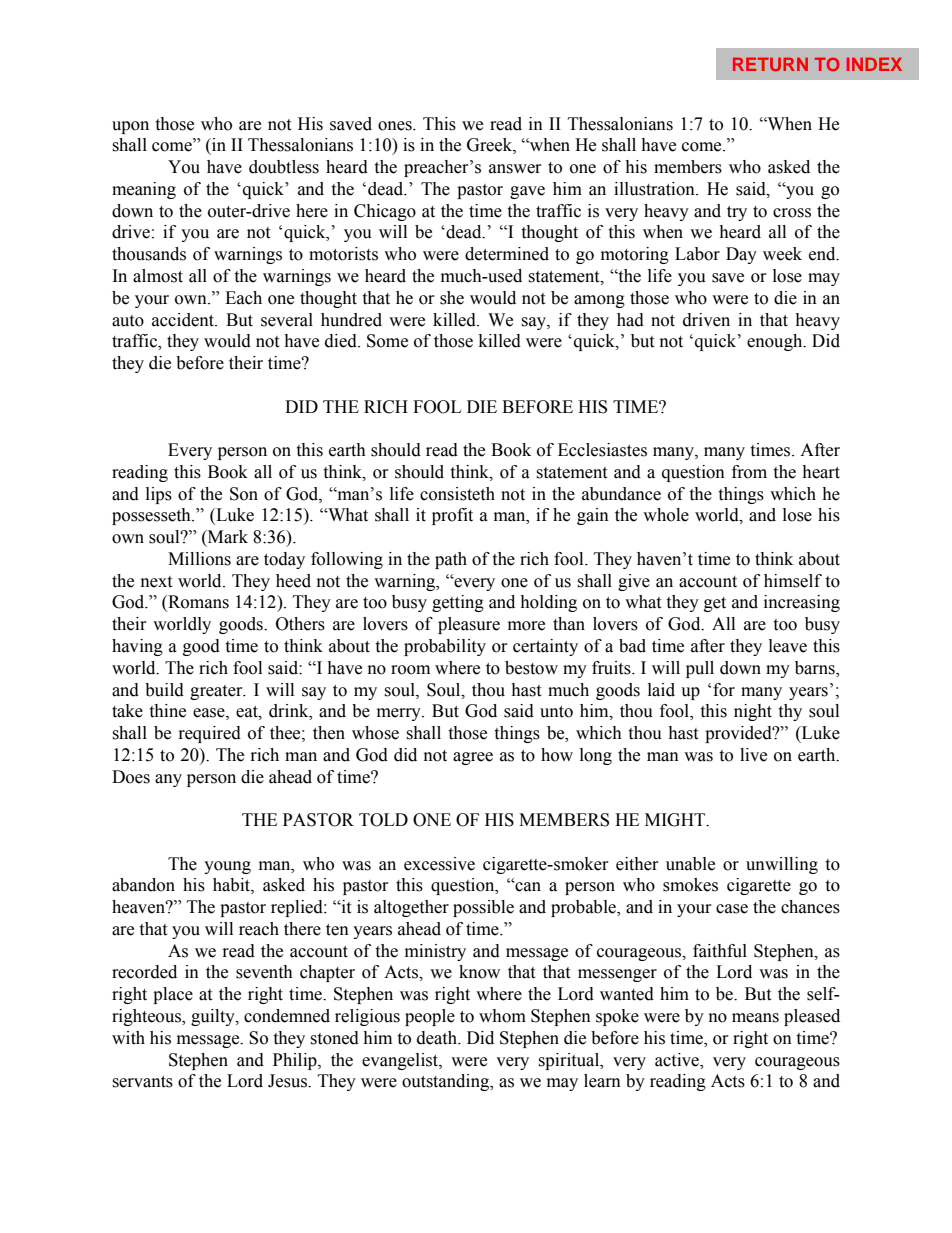 Image resolution: width=952 pixels, height=1233 pixels. I want to click on accident, so click(184, 320).
